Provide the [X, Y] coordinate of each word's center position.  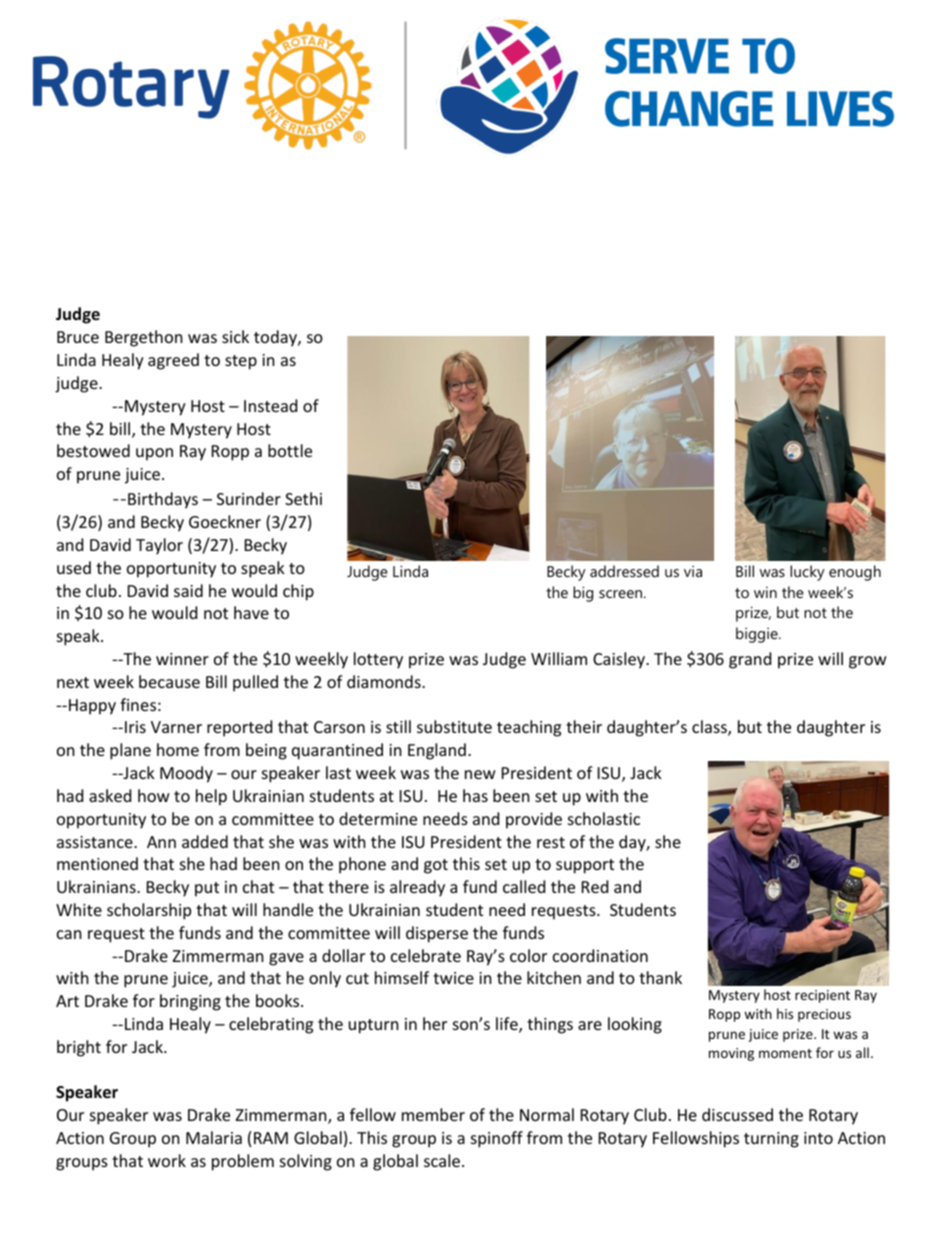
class [710, 728]
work [167, 1160]
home [178, 749]
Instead [270, 405]
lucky [807, 573]
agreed [173, 361]
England [437, 751]
